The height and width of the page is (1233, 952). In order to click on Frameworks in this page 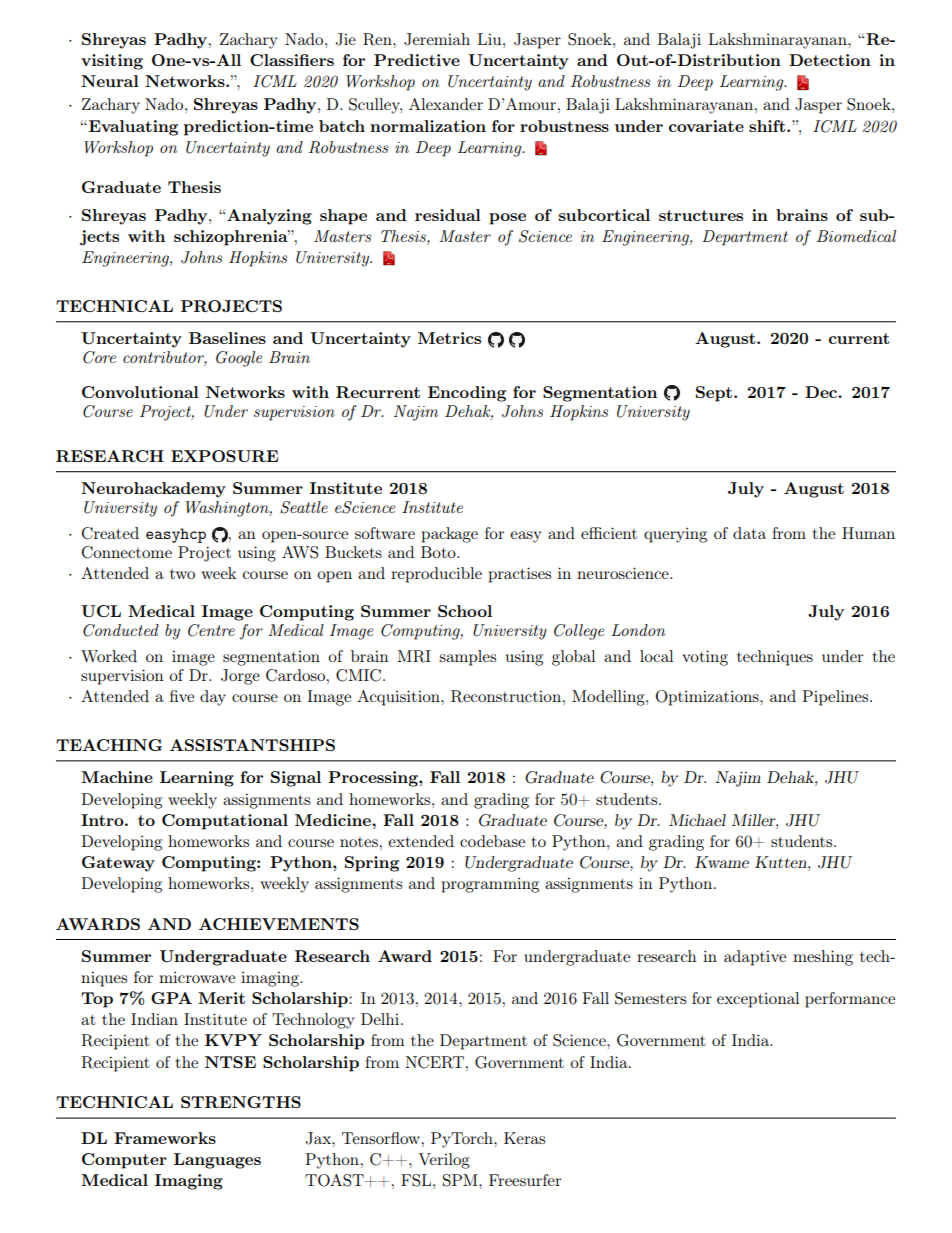, I will do `click(165, 1138)`.
